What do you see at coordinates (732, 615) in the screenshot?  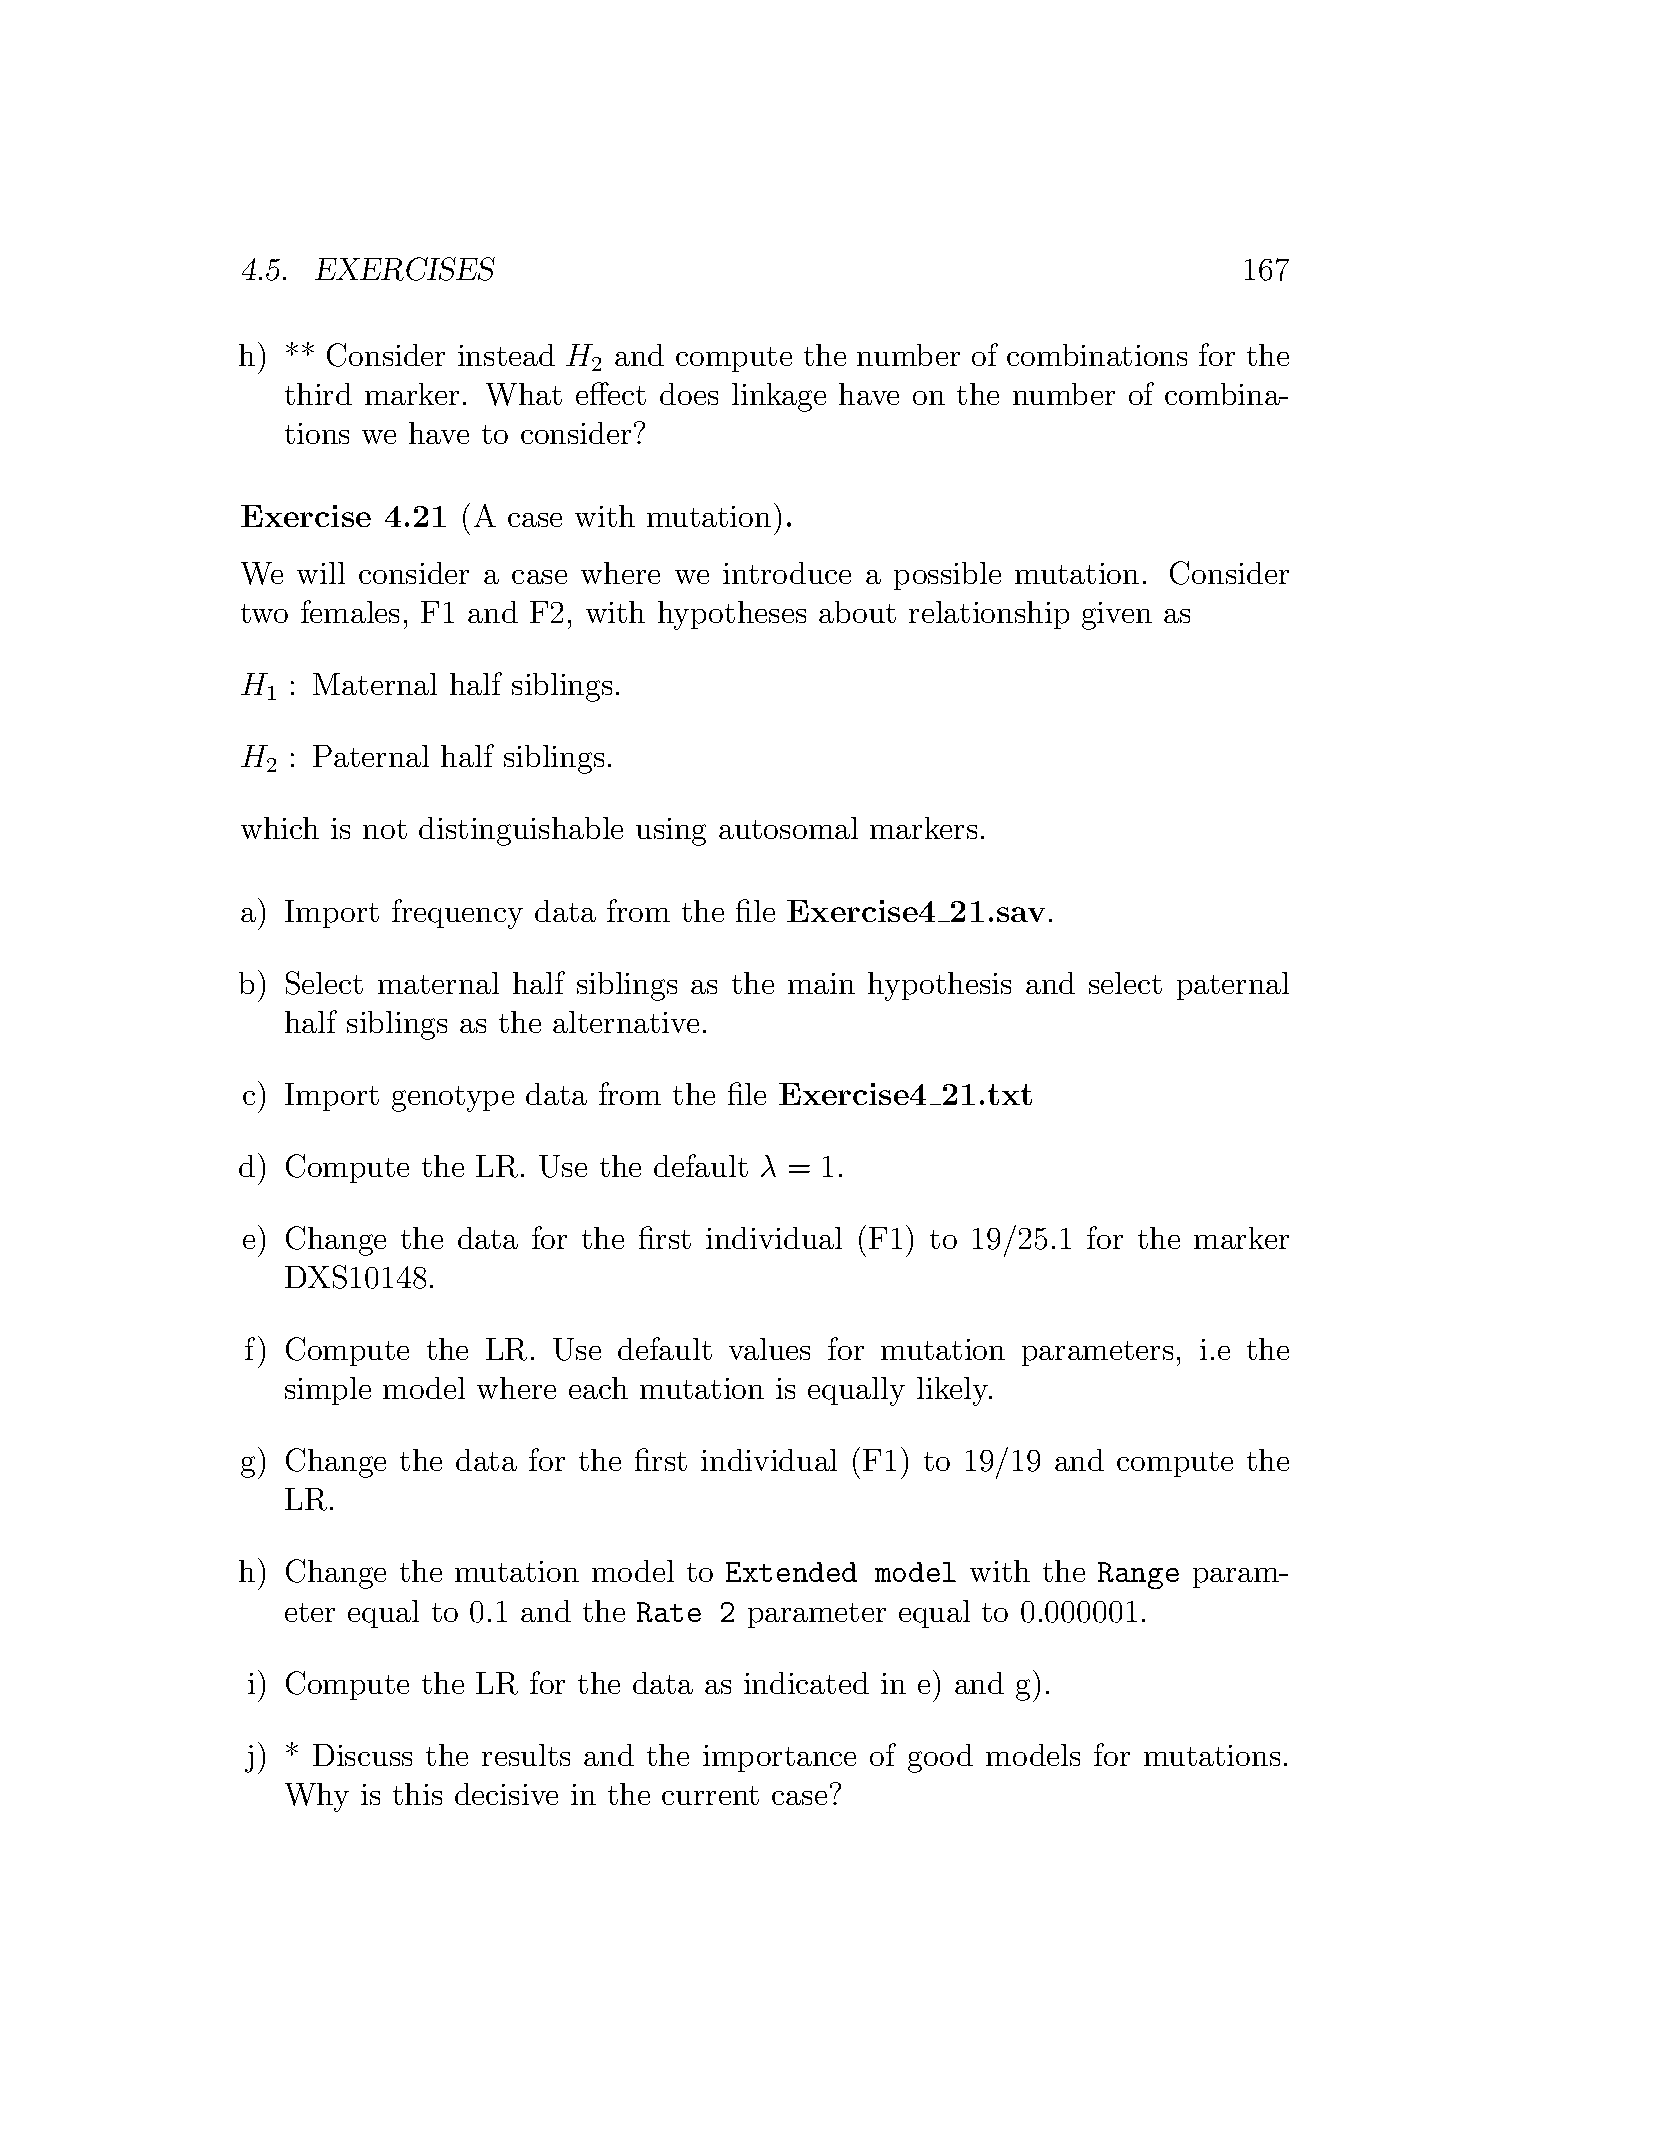 I see `hypotheses` at bounding box center [732, 615].
